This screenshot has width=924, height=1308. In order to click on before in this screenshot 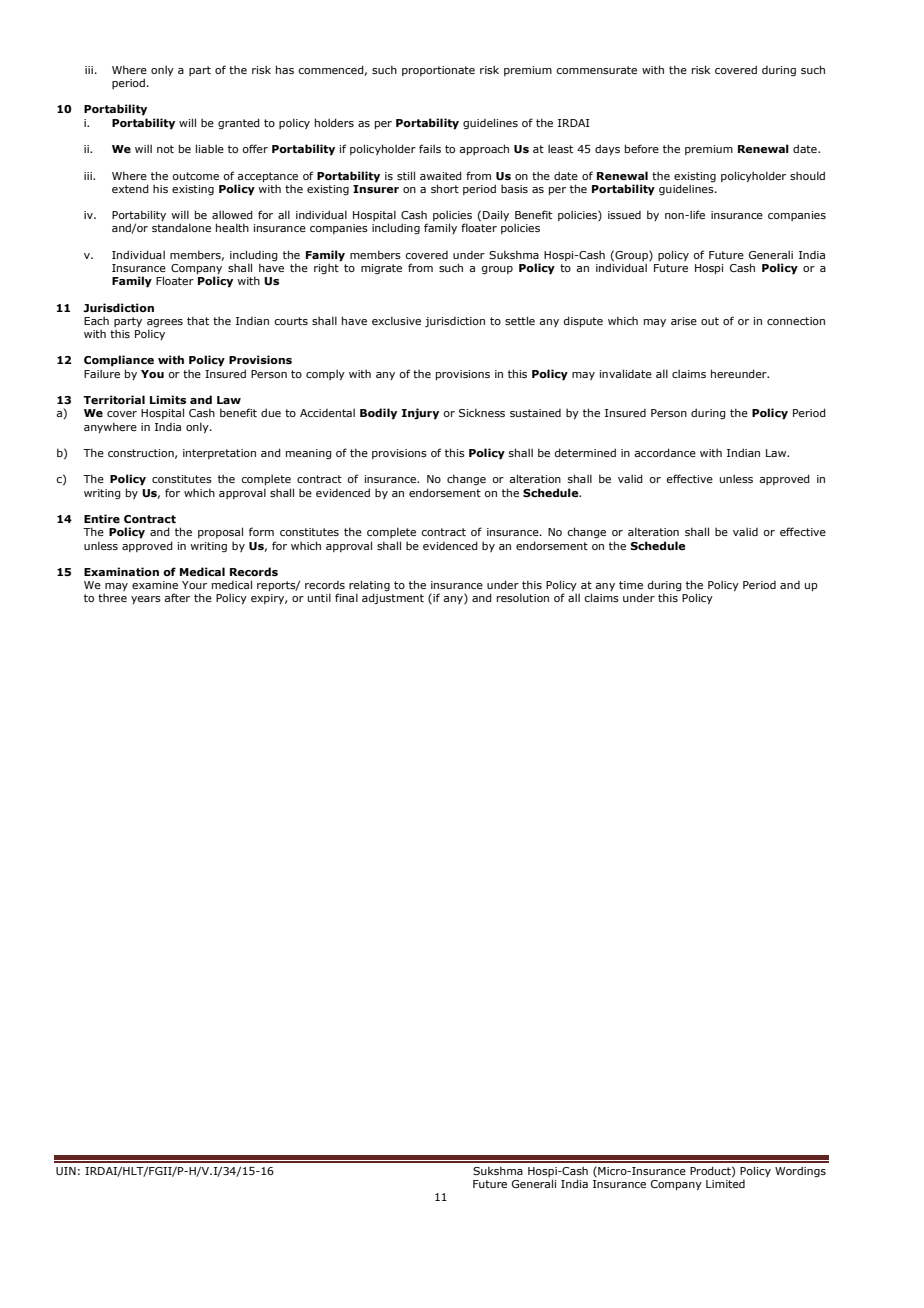, I will do `click(642, 148)`.
